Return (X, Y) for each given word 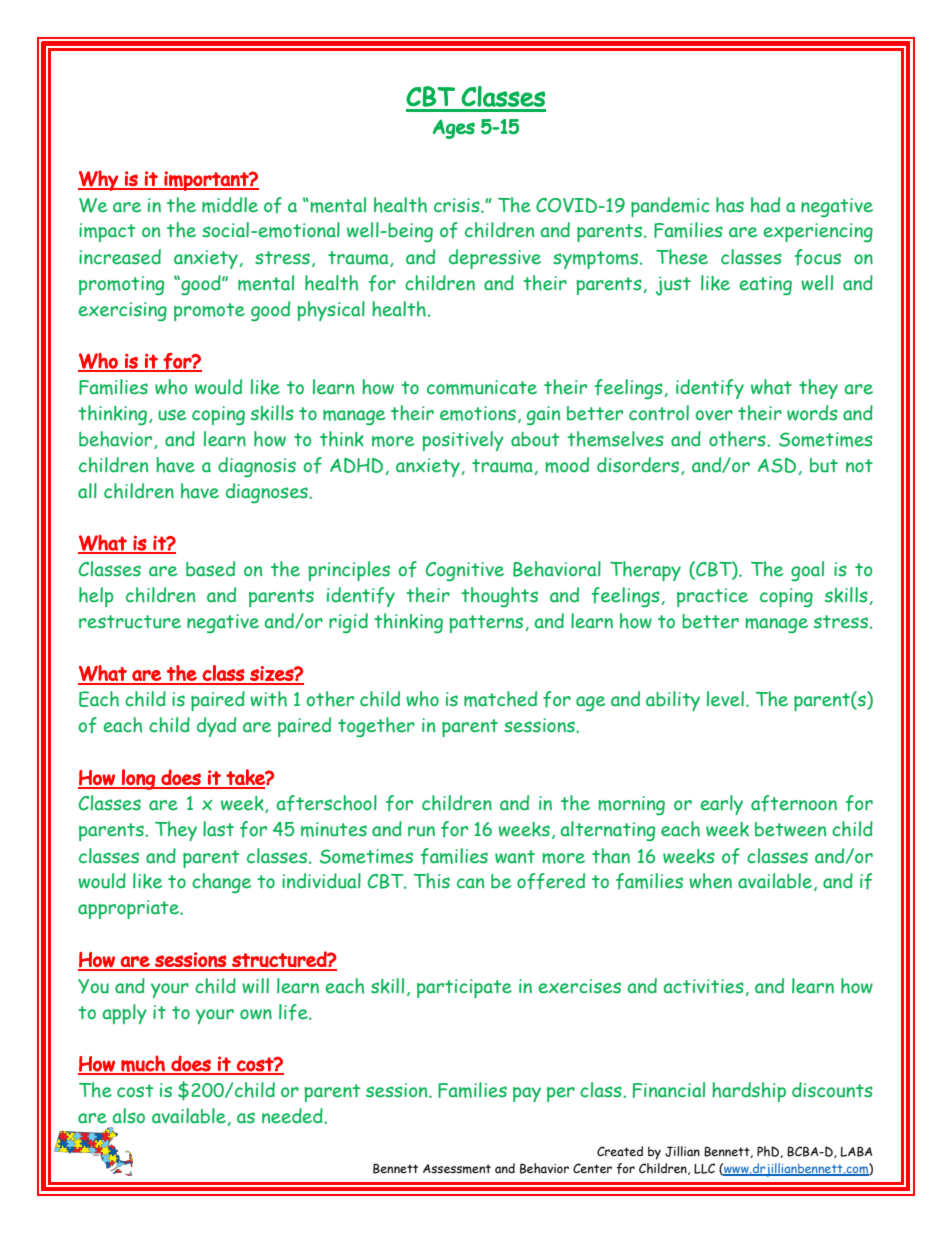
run (421, 831)
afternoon (794, 803)
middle (230, 205)
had (765, 205)
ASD (777, 465)
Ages (454, 129)
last (218, 829)
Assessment (457, 1169)
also (129, 1116)
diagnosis (257, 467)
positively (463, 441)
